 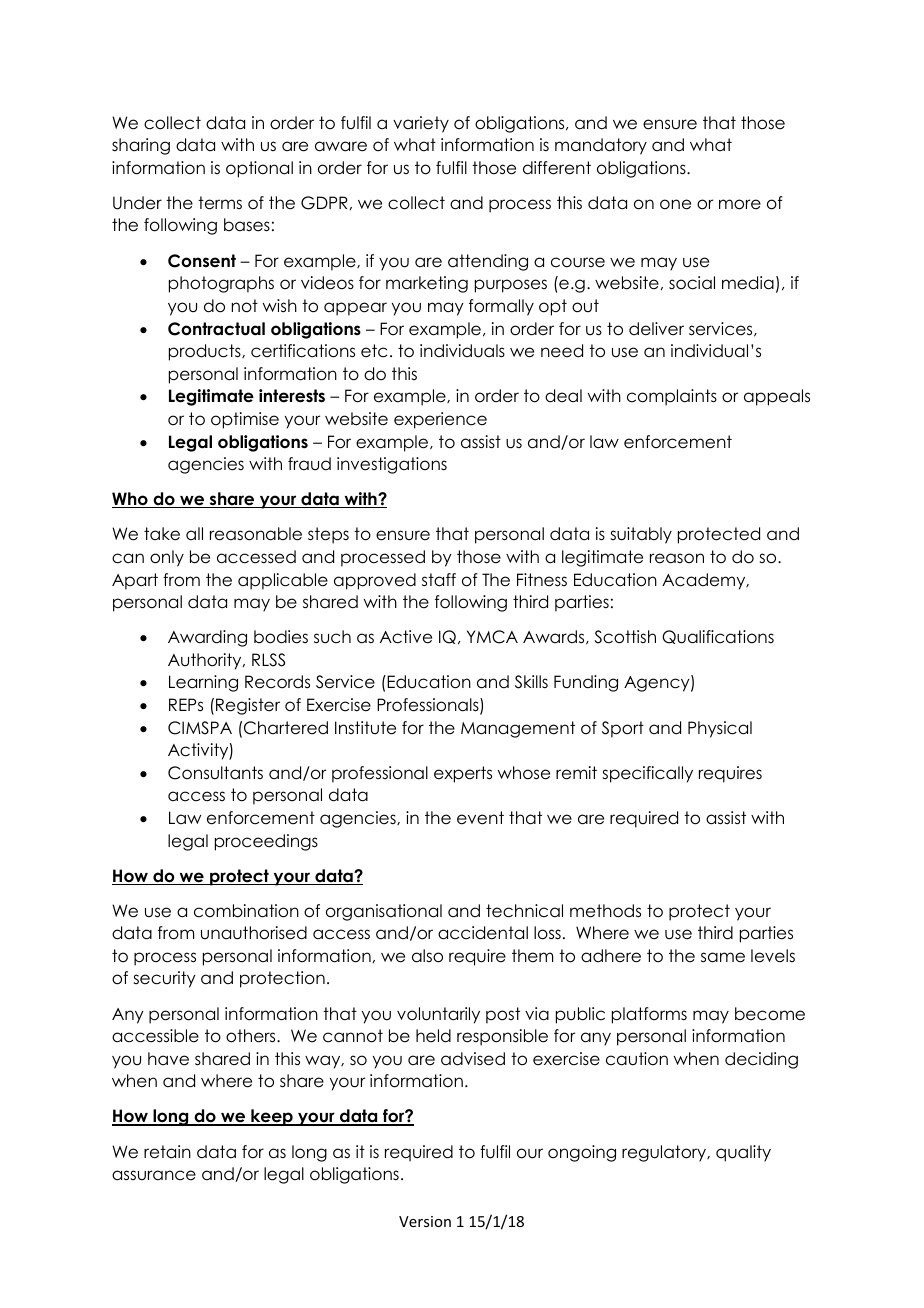 What do you see at coordinates (675, 204) in the screenshot?
I see `one` at bounding box center [675, 204].
